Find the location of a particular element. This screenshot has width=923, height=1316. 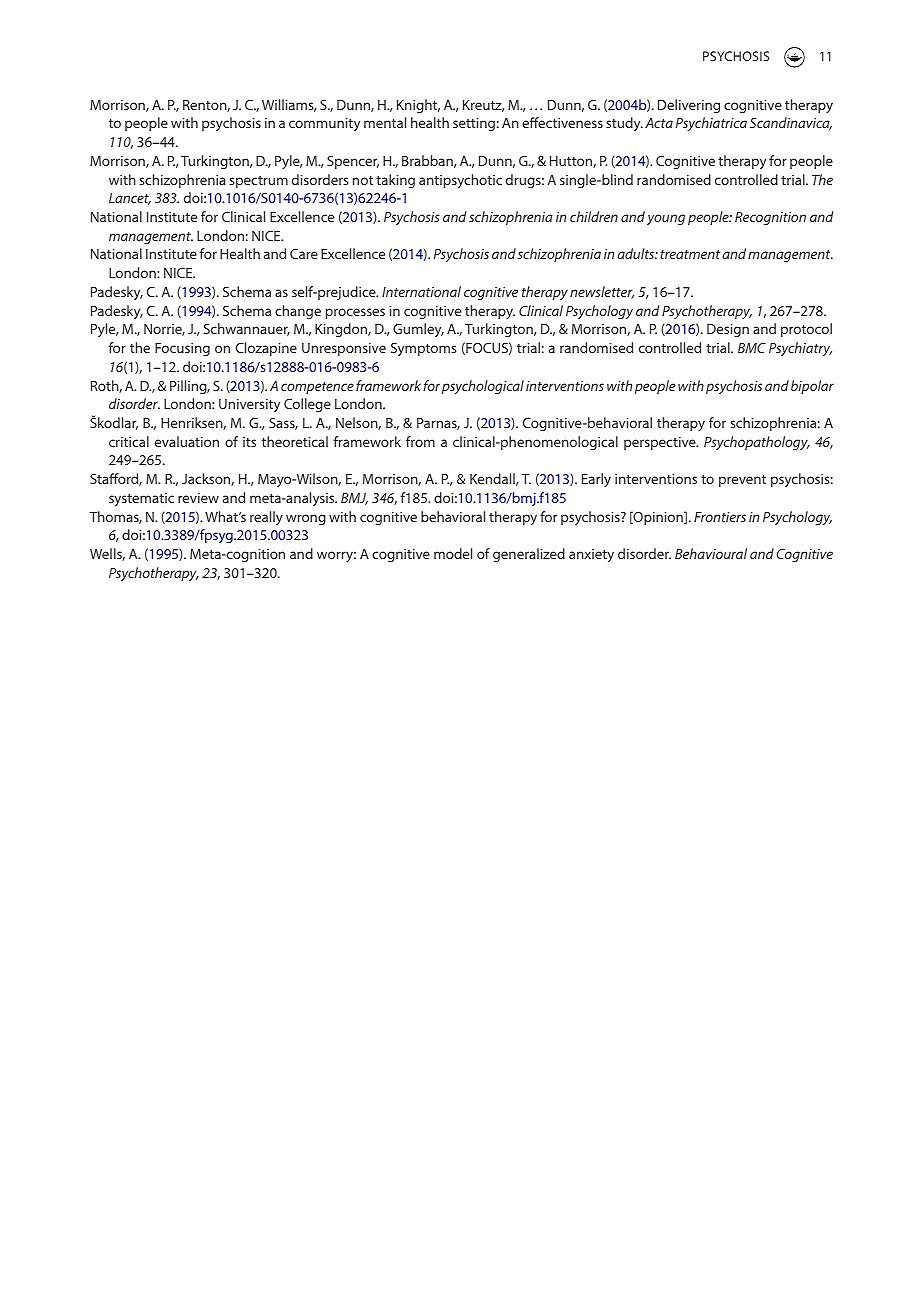

evaluation is located at coordinates (187, 441).
